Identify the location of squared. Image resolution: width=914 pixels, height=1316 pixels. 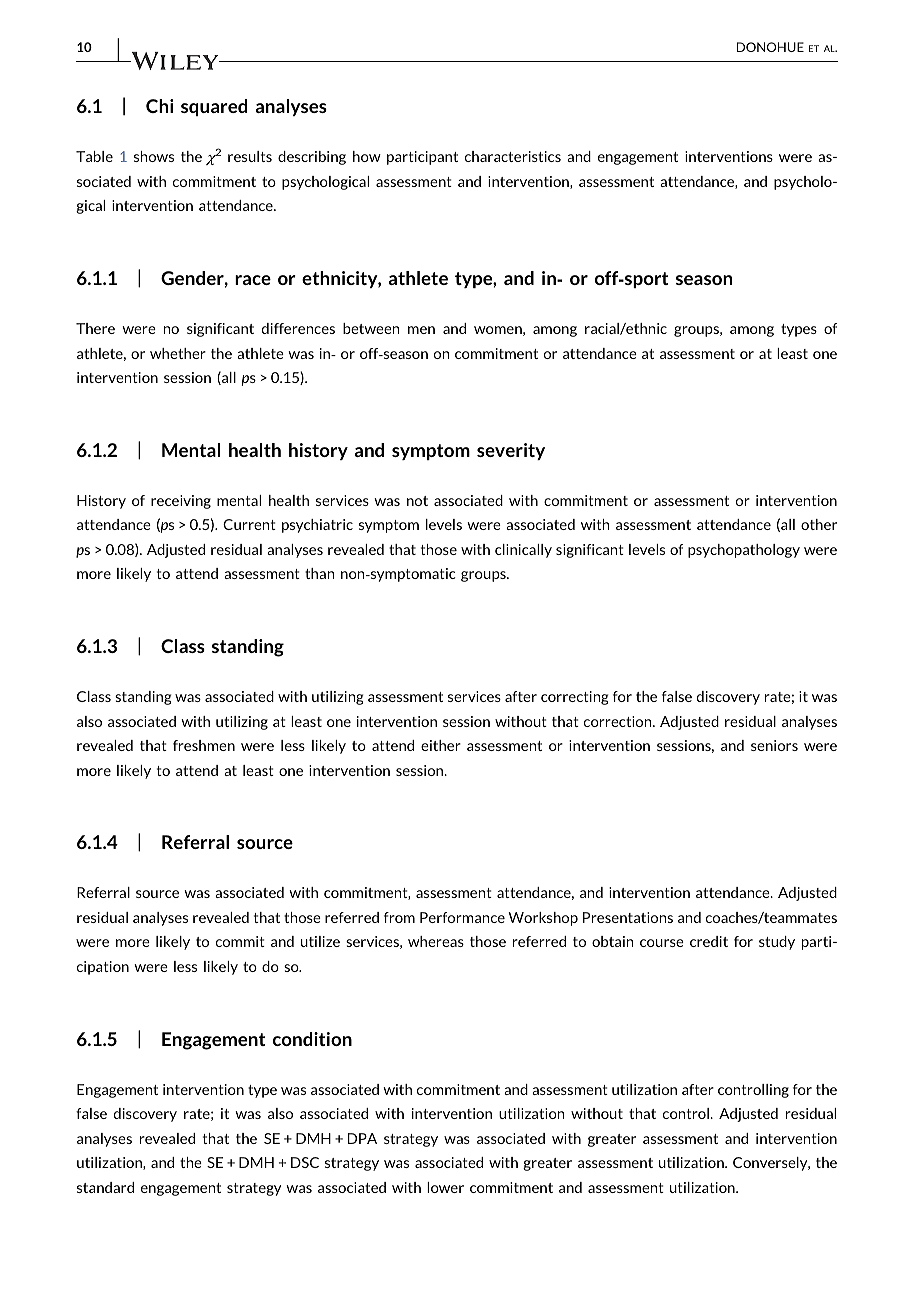
(214, 107).
